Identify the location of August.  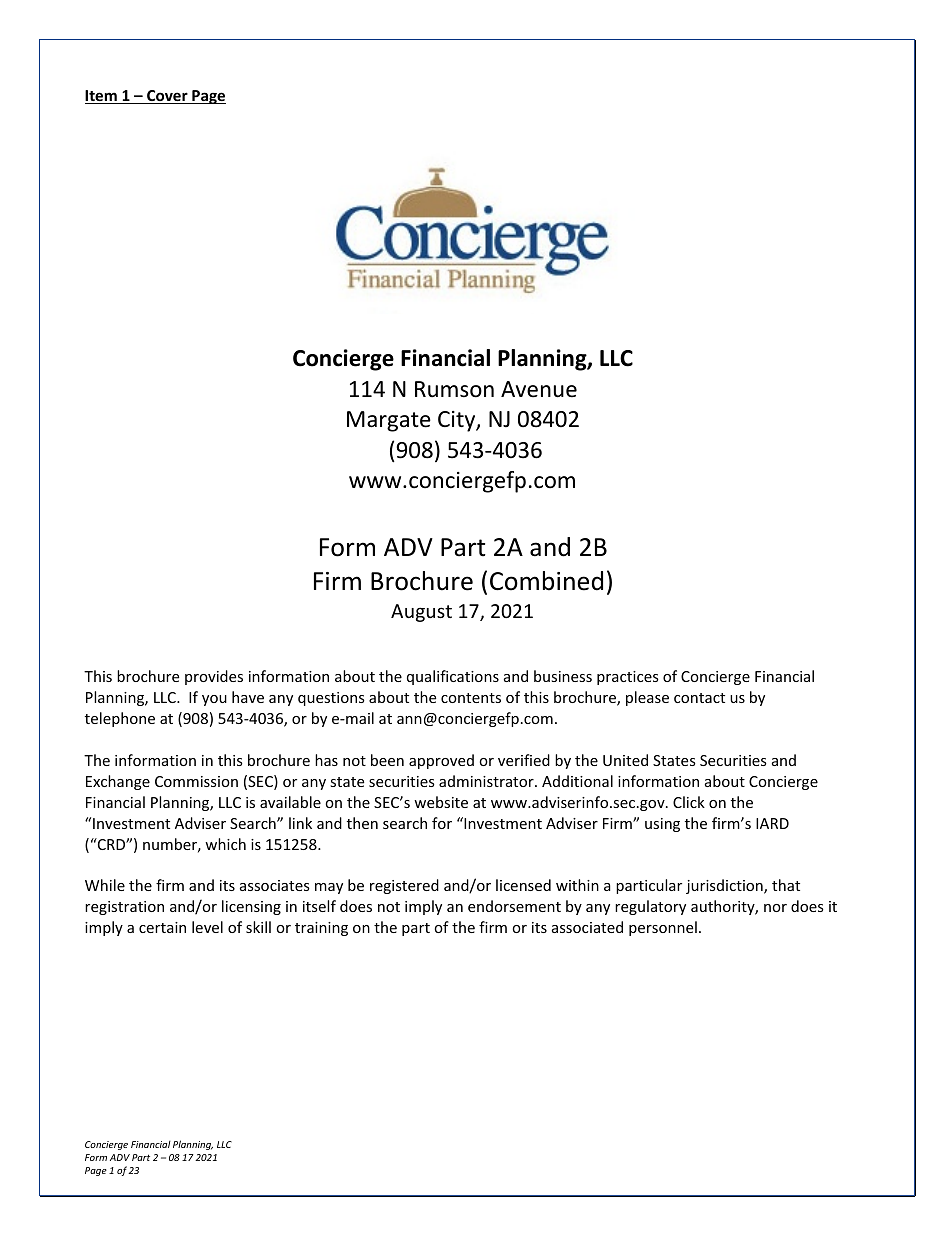
(421, 613).
